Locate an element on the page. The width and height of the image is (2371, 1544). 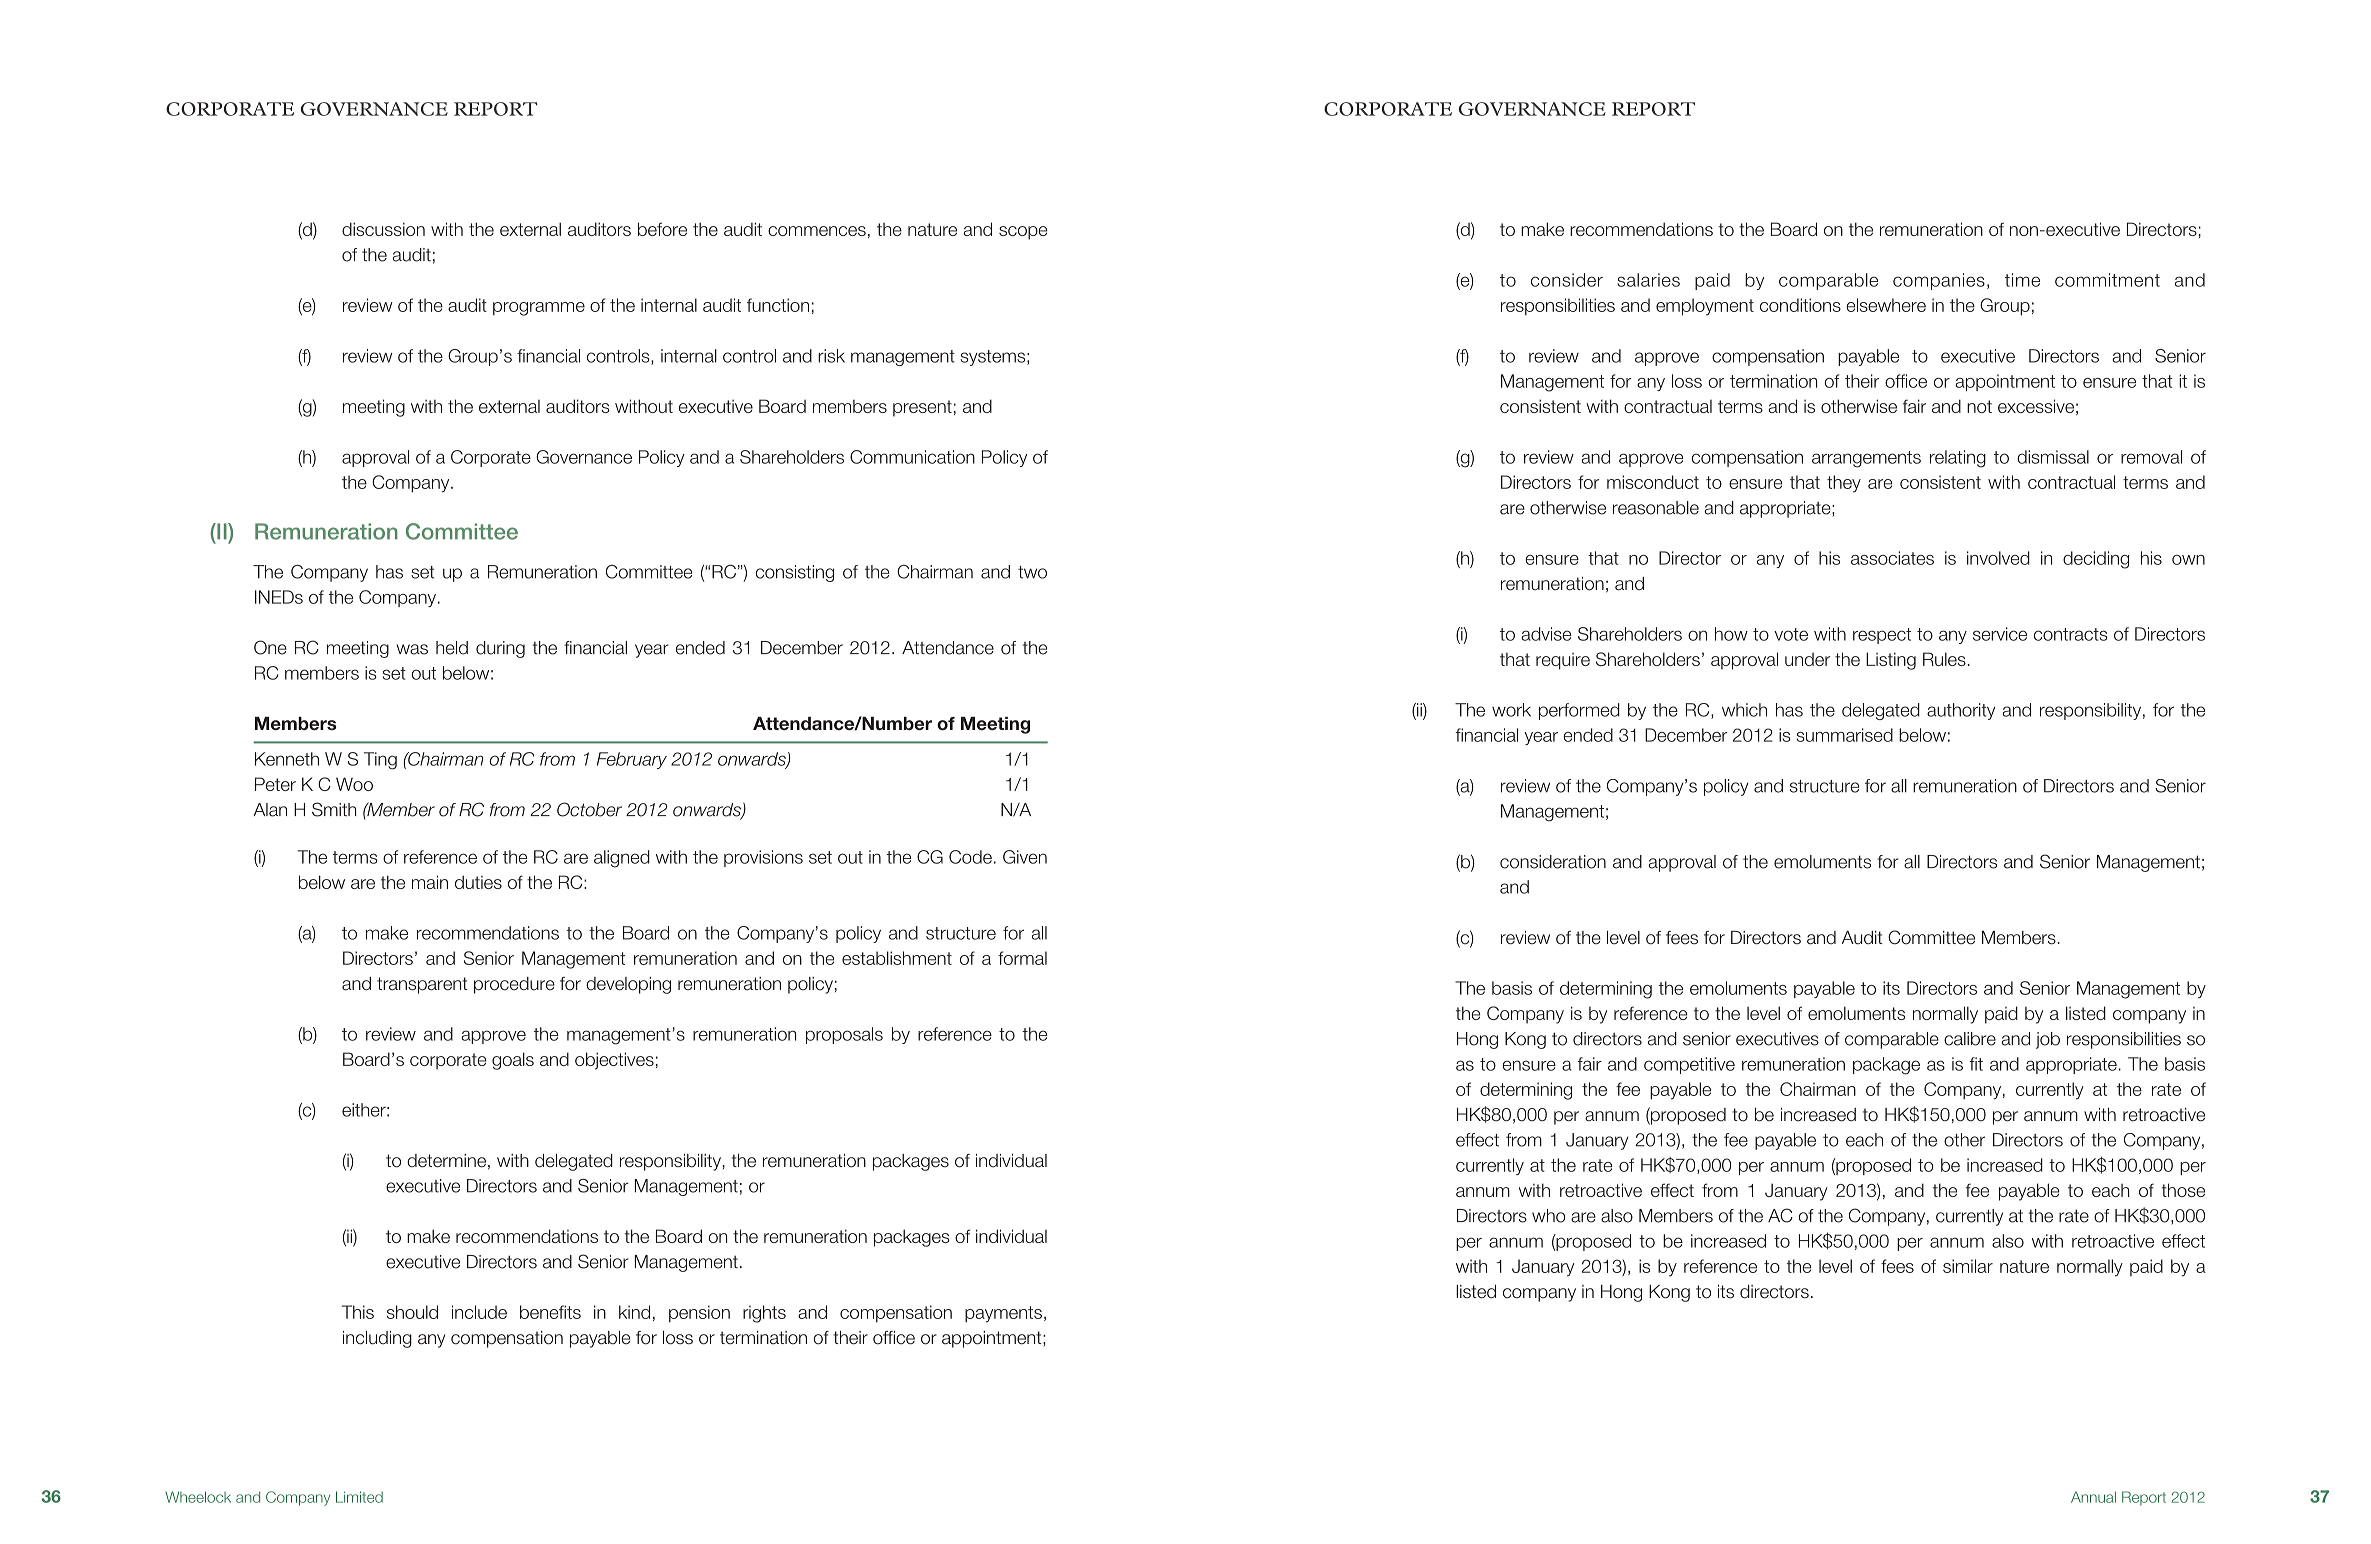
Limited is located at coordinates (359, 1497).
